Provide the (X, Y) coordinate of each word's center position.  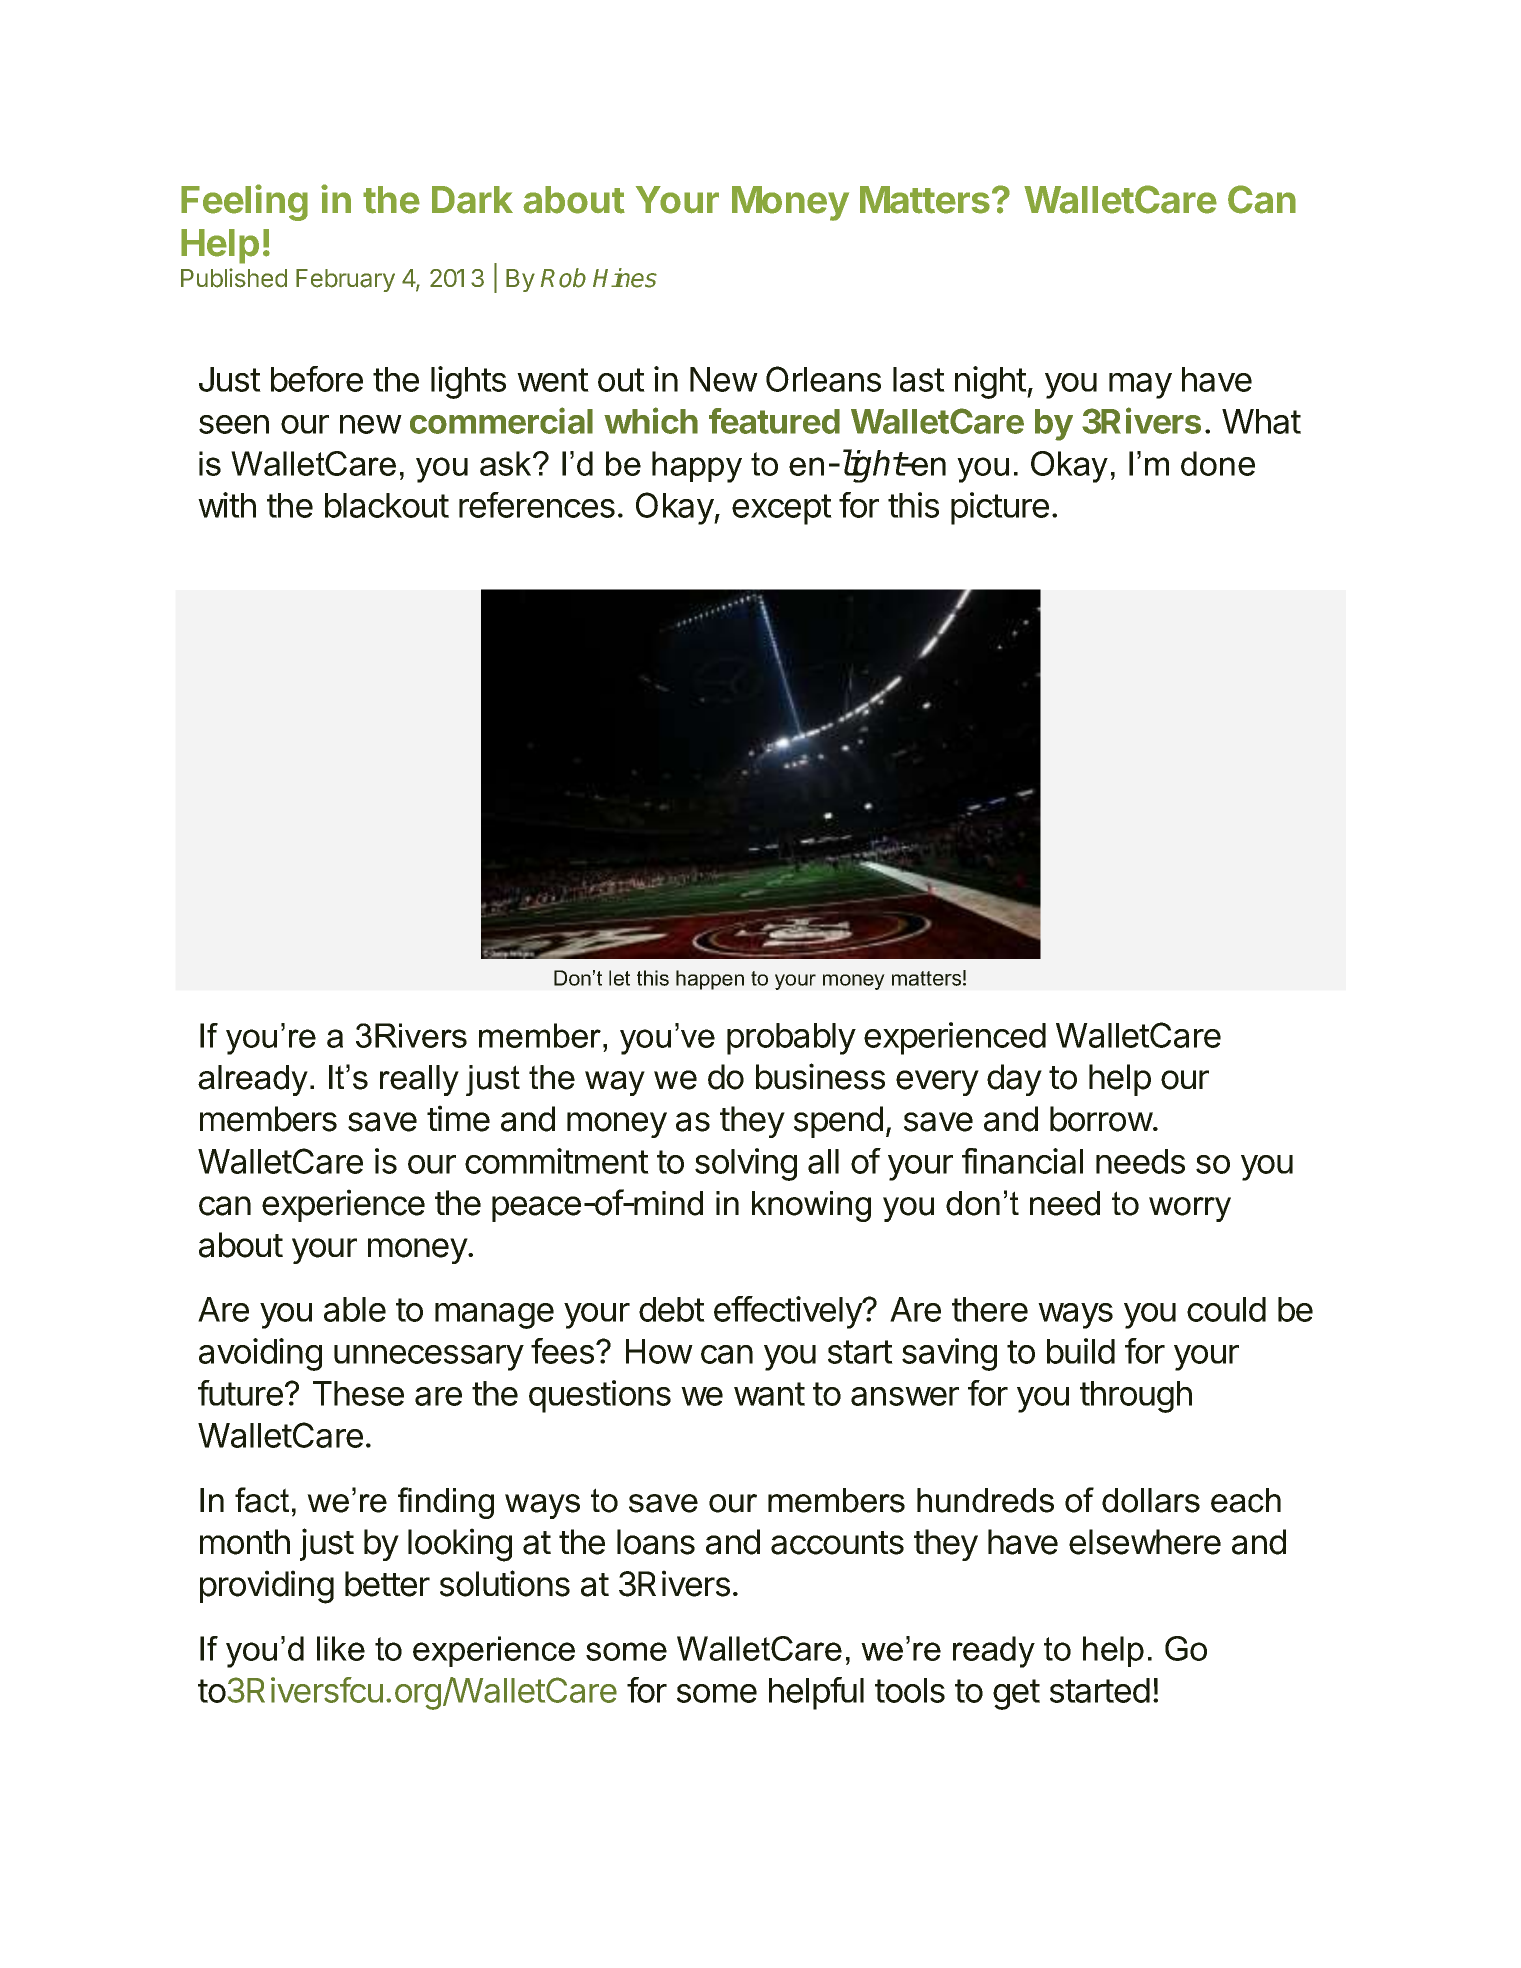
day (1014, 1080)
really (419, 1080)
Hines (625, 278)
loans (656, 1542)
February (345, 280)
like (341, 1648)
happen (710, 980)
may (1140, 386)
